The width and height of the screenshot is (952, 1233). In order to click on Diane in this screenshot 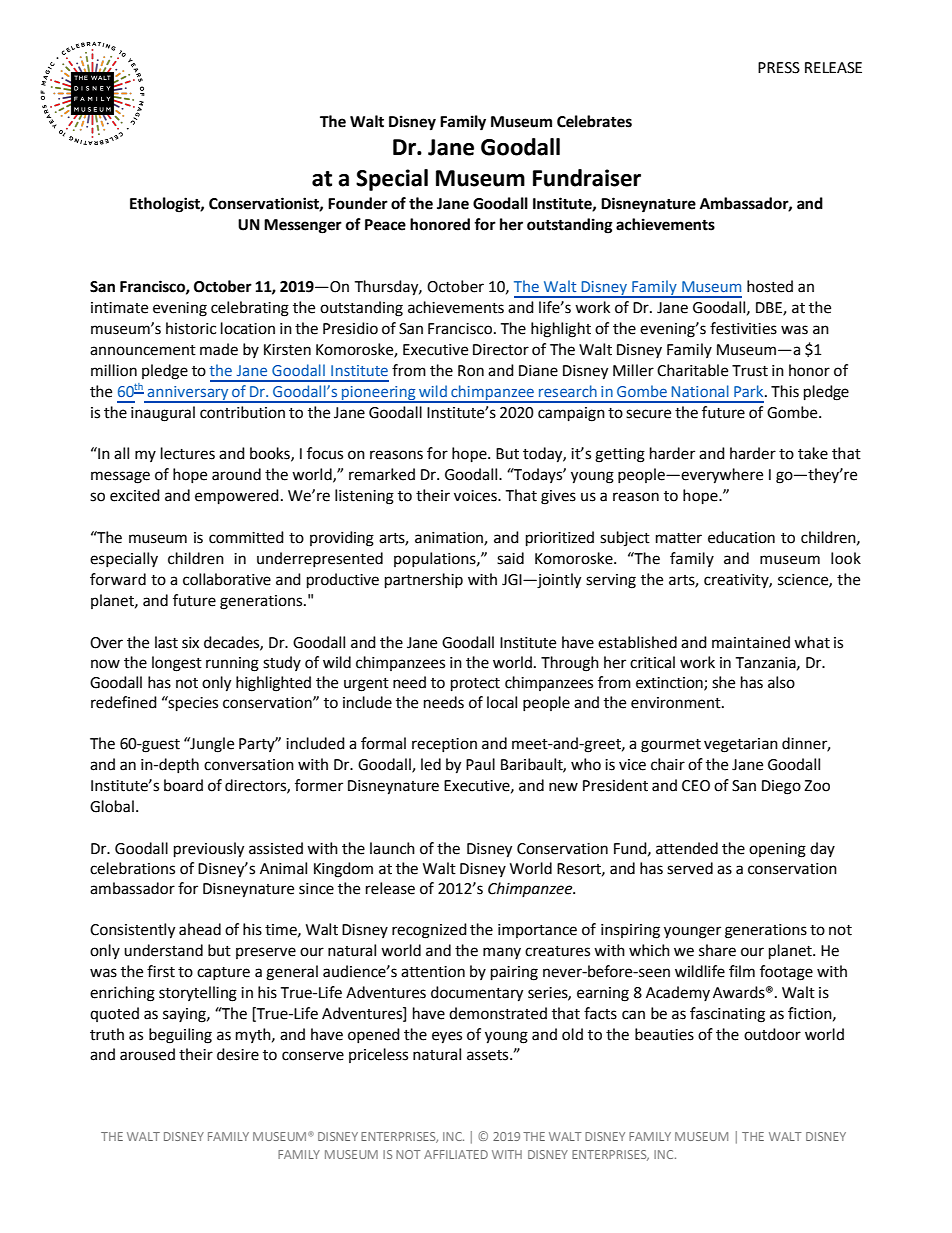, I will do `click(538, 371)`.
